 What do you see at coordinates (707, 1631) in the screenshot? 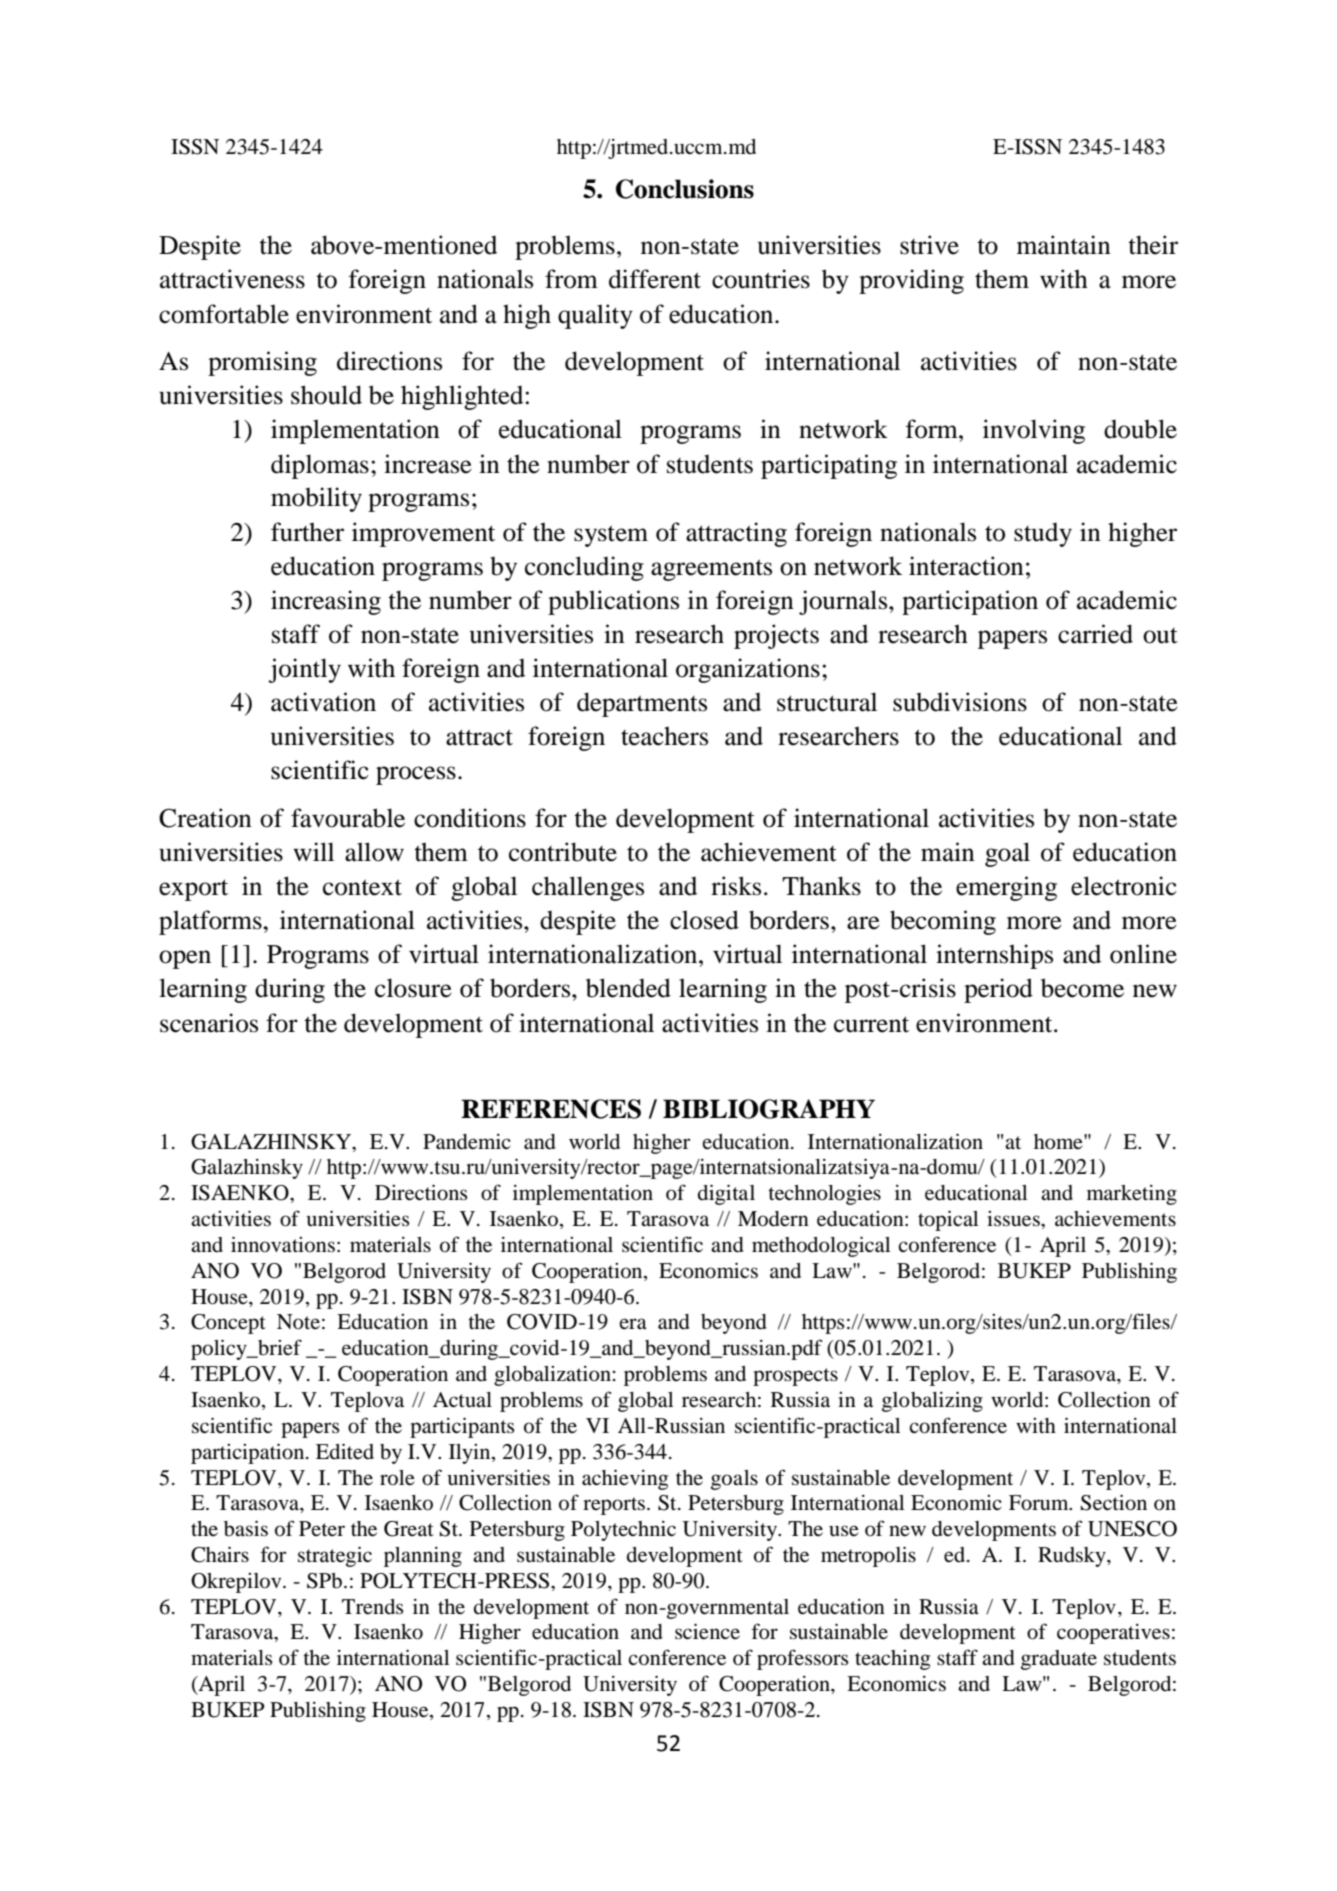
I see `science` at bounding box center [707, 1631].
